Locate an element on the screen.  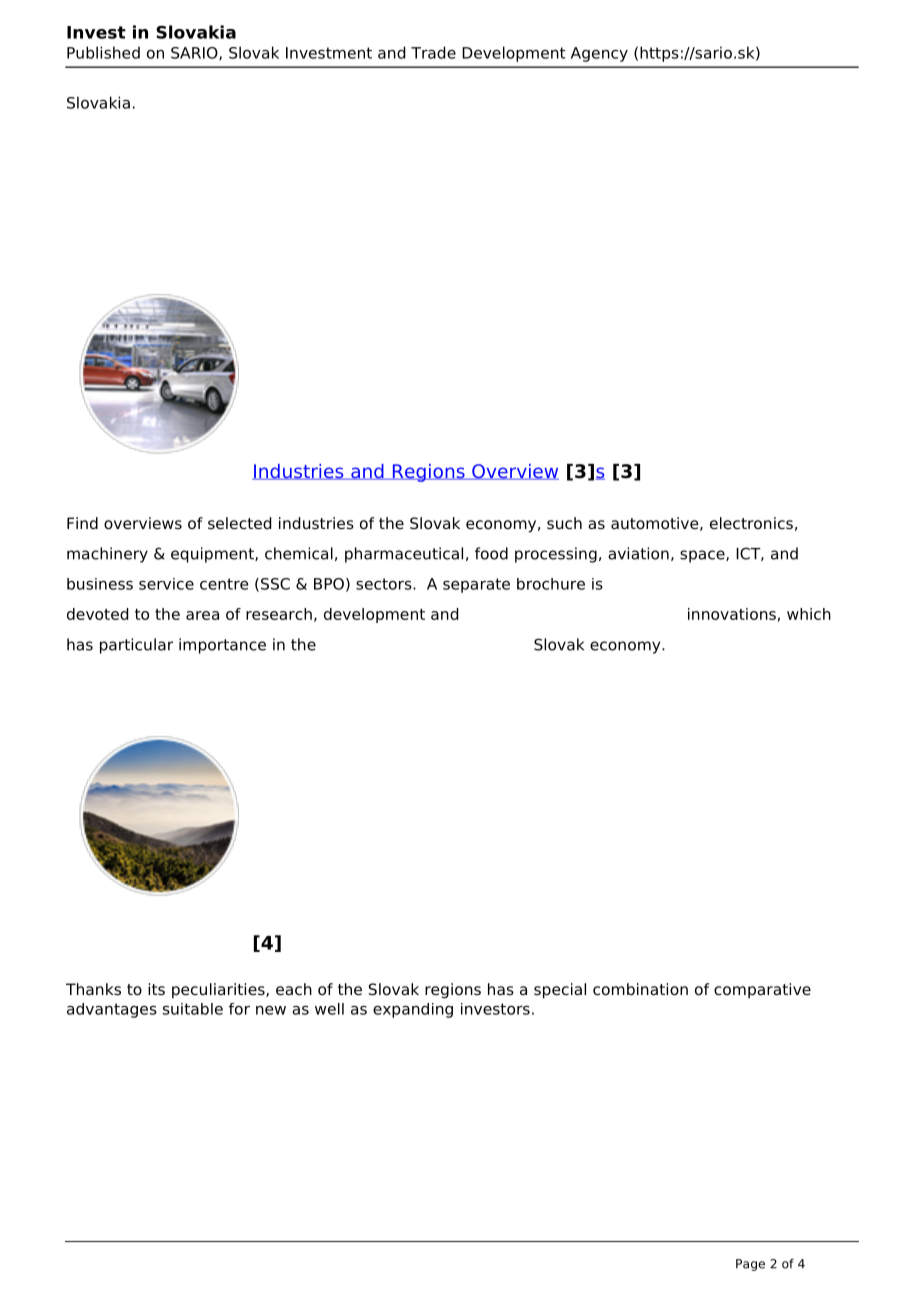
its is located at coordinates (156, 989).
